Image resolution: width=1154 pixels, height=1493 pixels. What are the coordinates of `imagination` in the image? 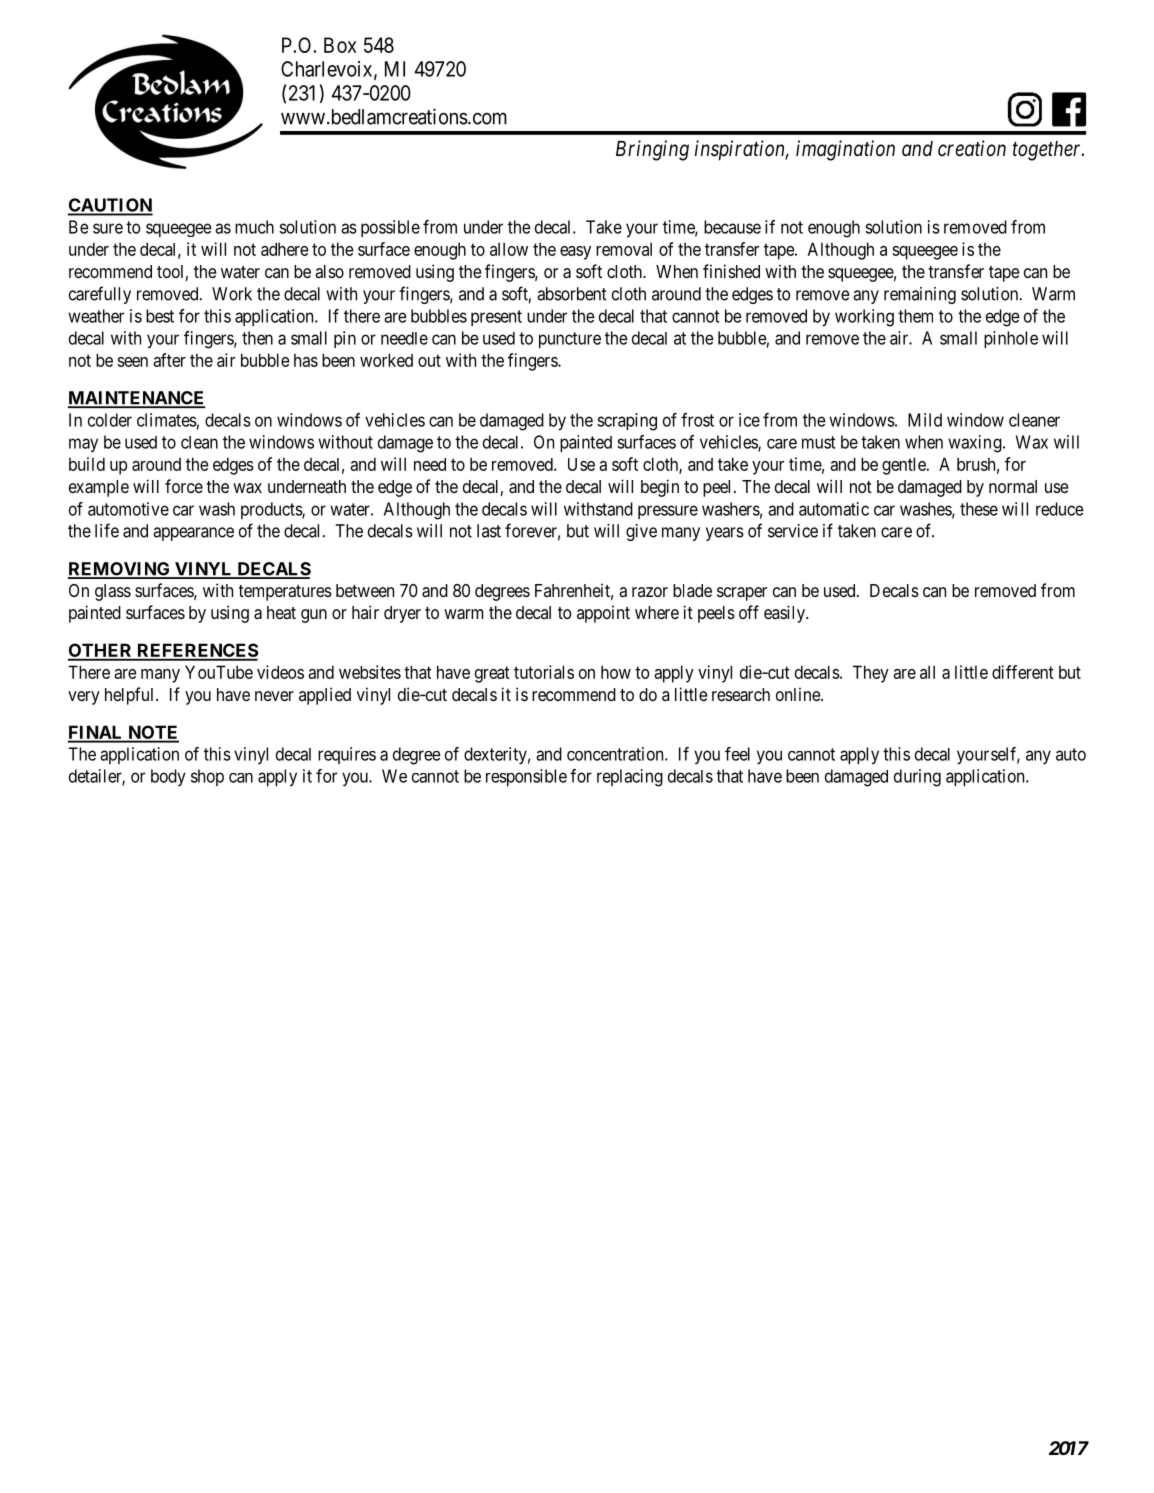 It's located at (845, 150).
